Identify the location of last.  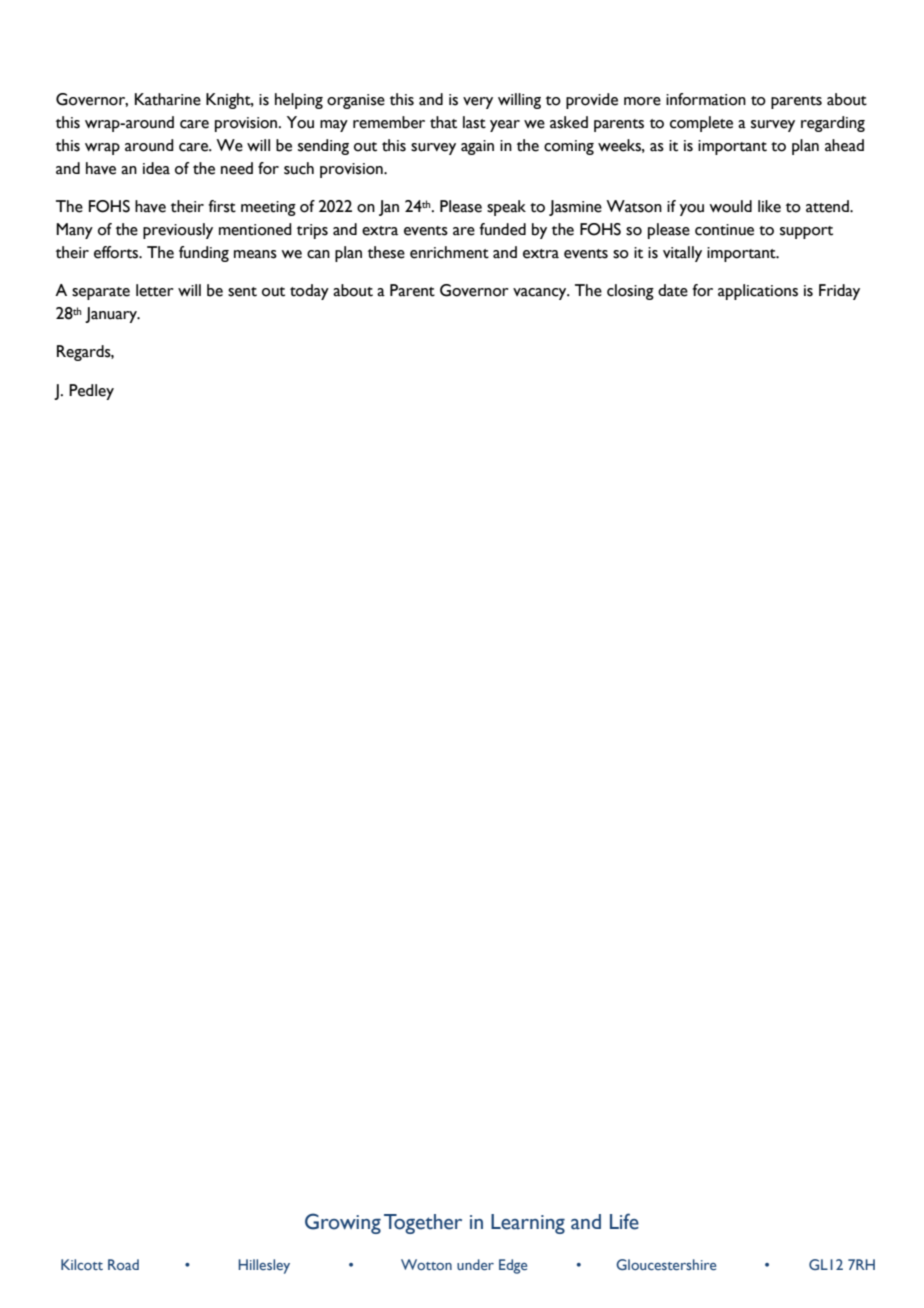
(474, 122).
